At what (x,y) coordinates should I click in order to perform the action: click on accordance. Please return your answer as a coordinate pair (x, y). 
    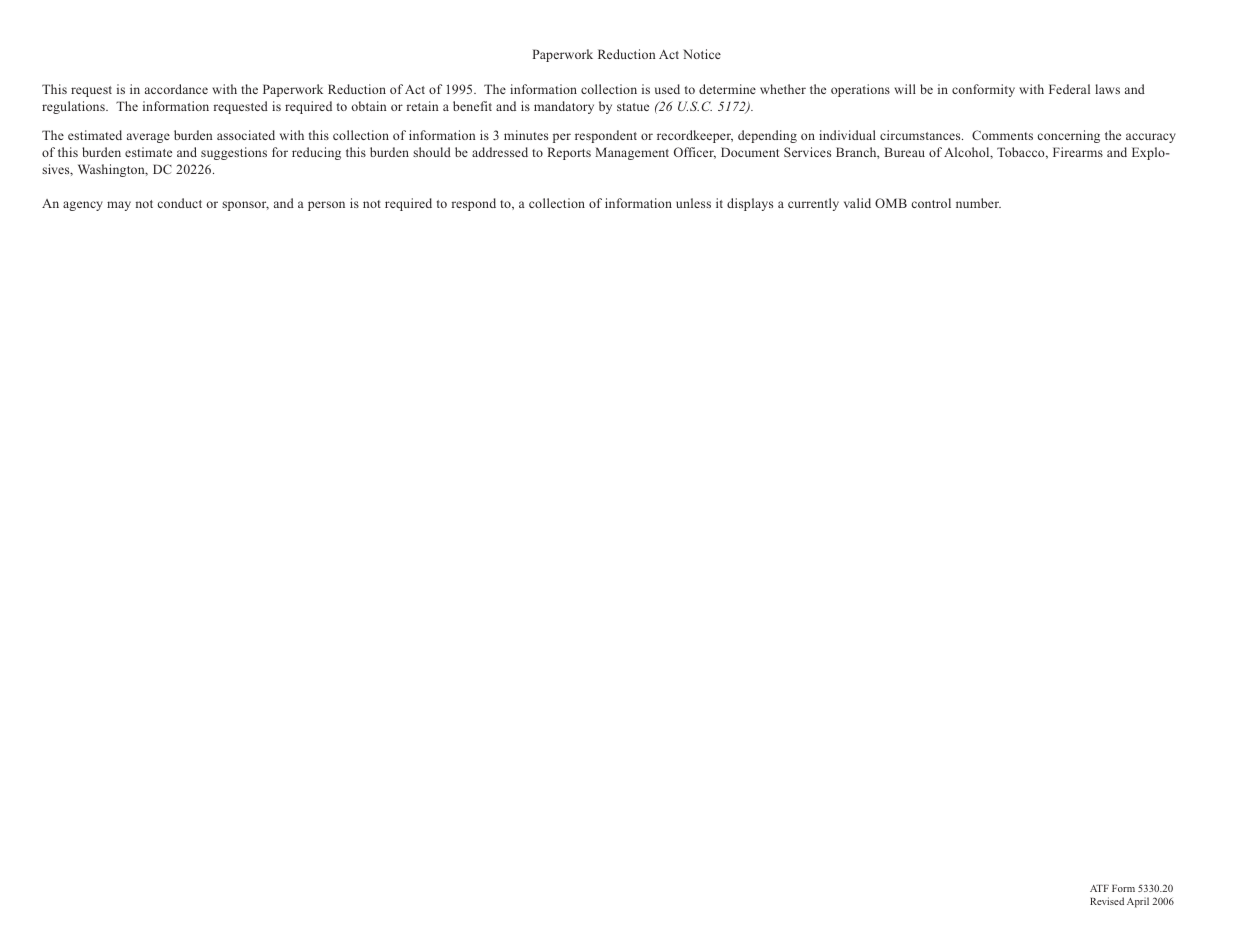
    Looking at the image, I should click on (176, 89).
